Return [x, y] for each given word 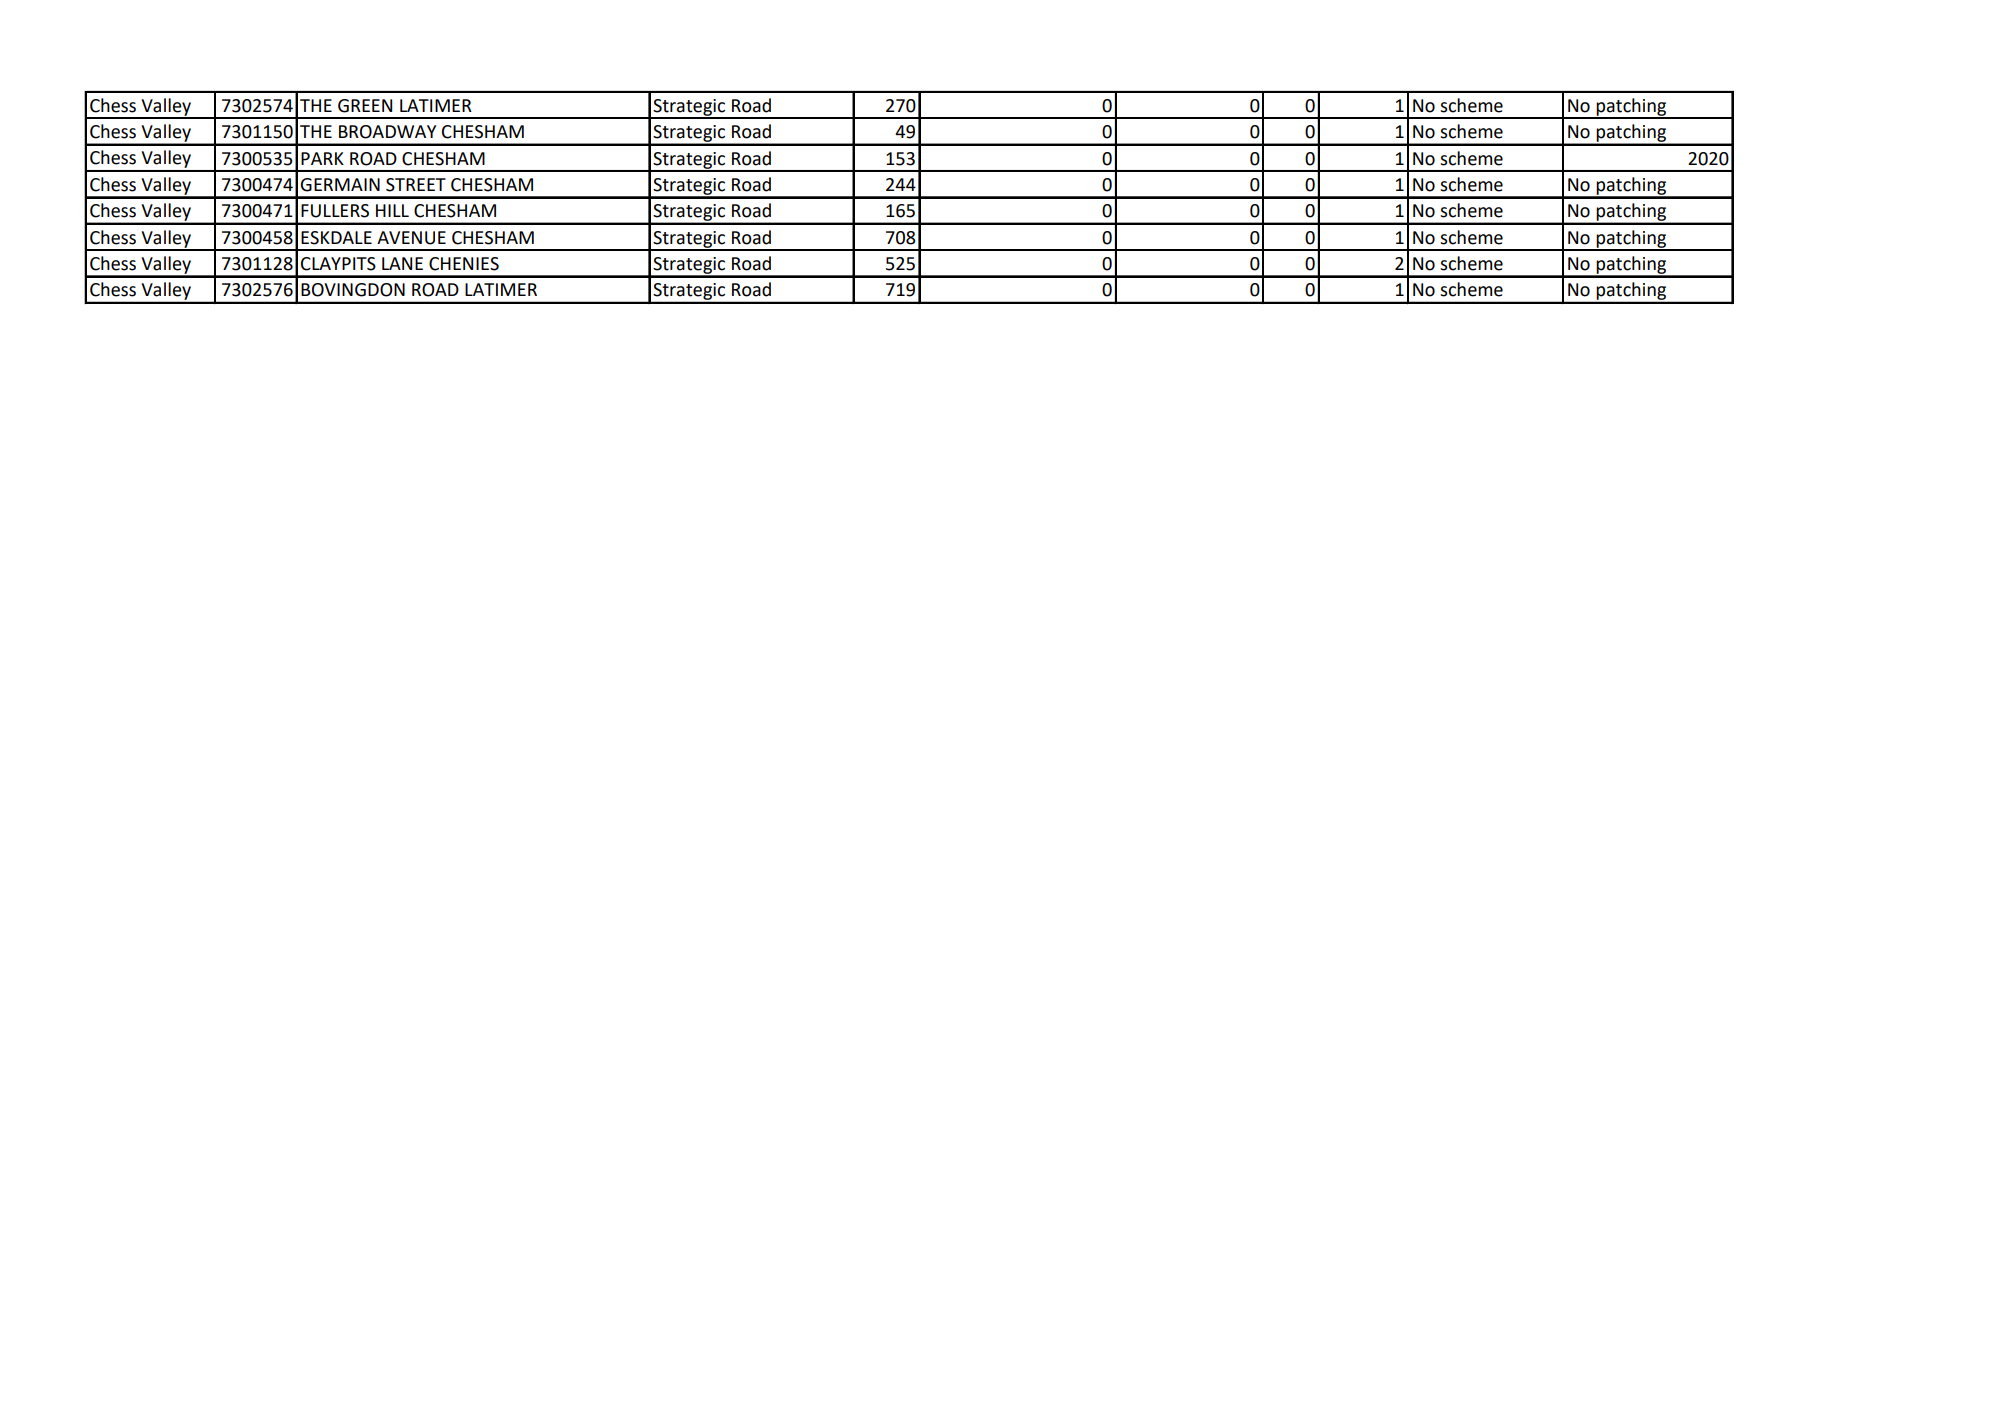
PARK [322, 158]
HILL [392, 210]
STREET [416, 185]
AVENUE [411, 238]
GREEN [365, 106]
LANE [402, 263]
